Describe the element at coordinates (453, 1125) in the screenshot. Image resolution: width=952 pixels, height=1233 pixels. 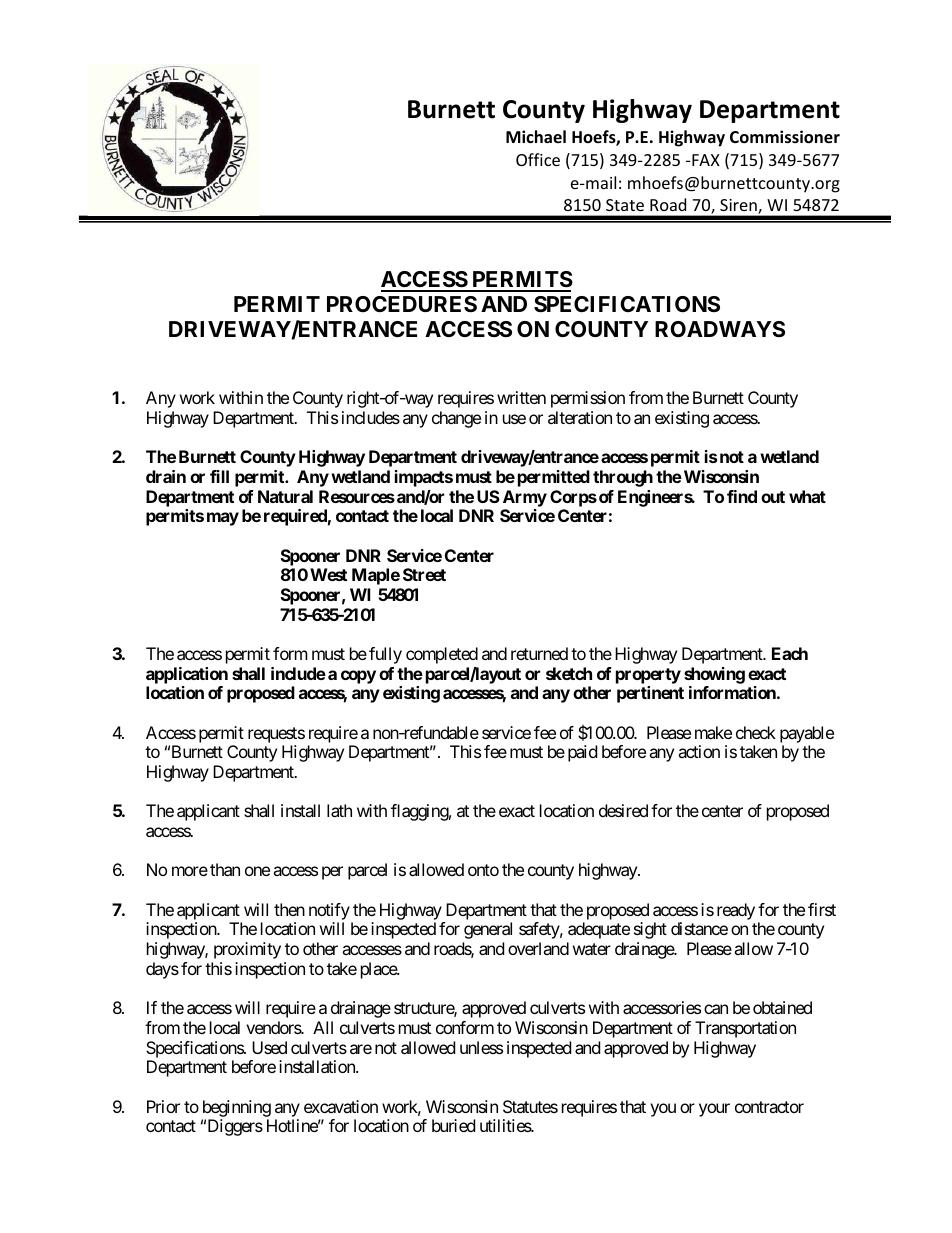
I see `buried` at that location.
